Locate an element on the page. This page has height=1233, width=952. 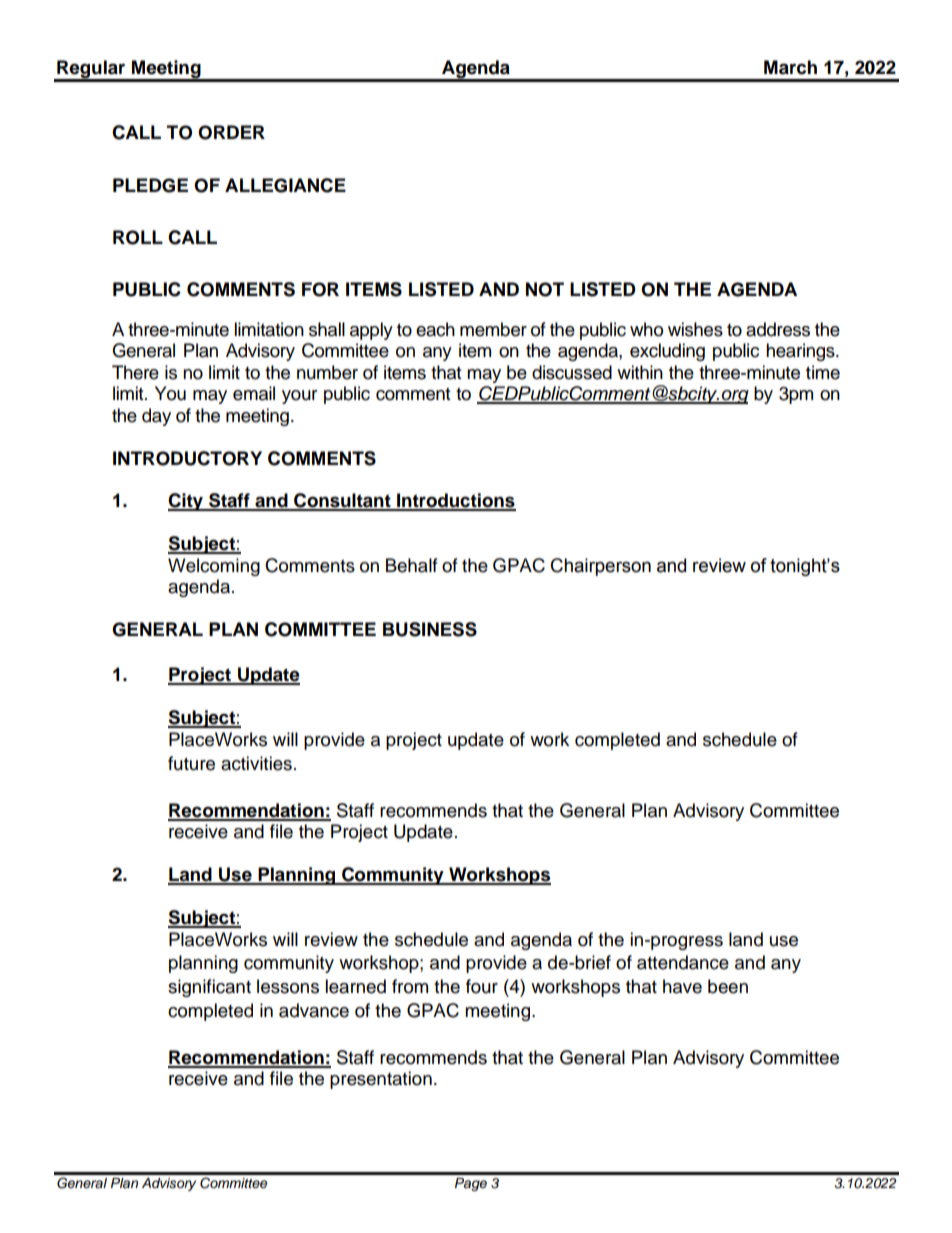
email is located at coordinates (254, 393).
